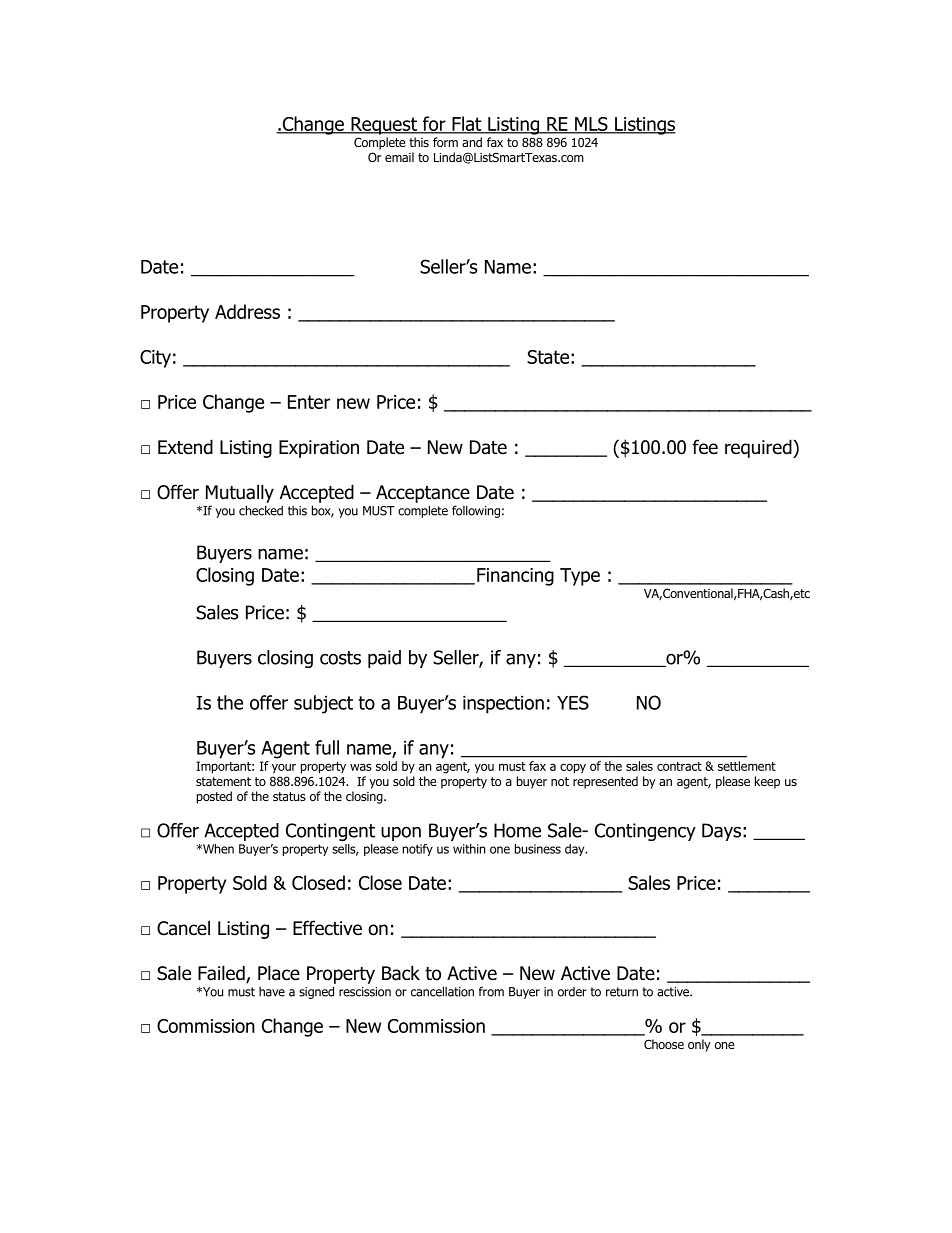 This document has height=1233, width=952. Describe the element at coordinates (679, 766) in the document. I see `contract` at that location.
